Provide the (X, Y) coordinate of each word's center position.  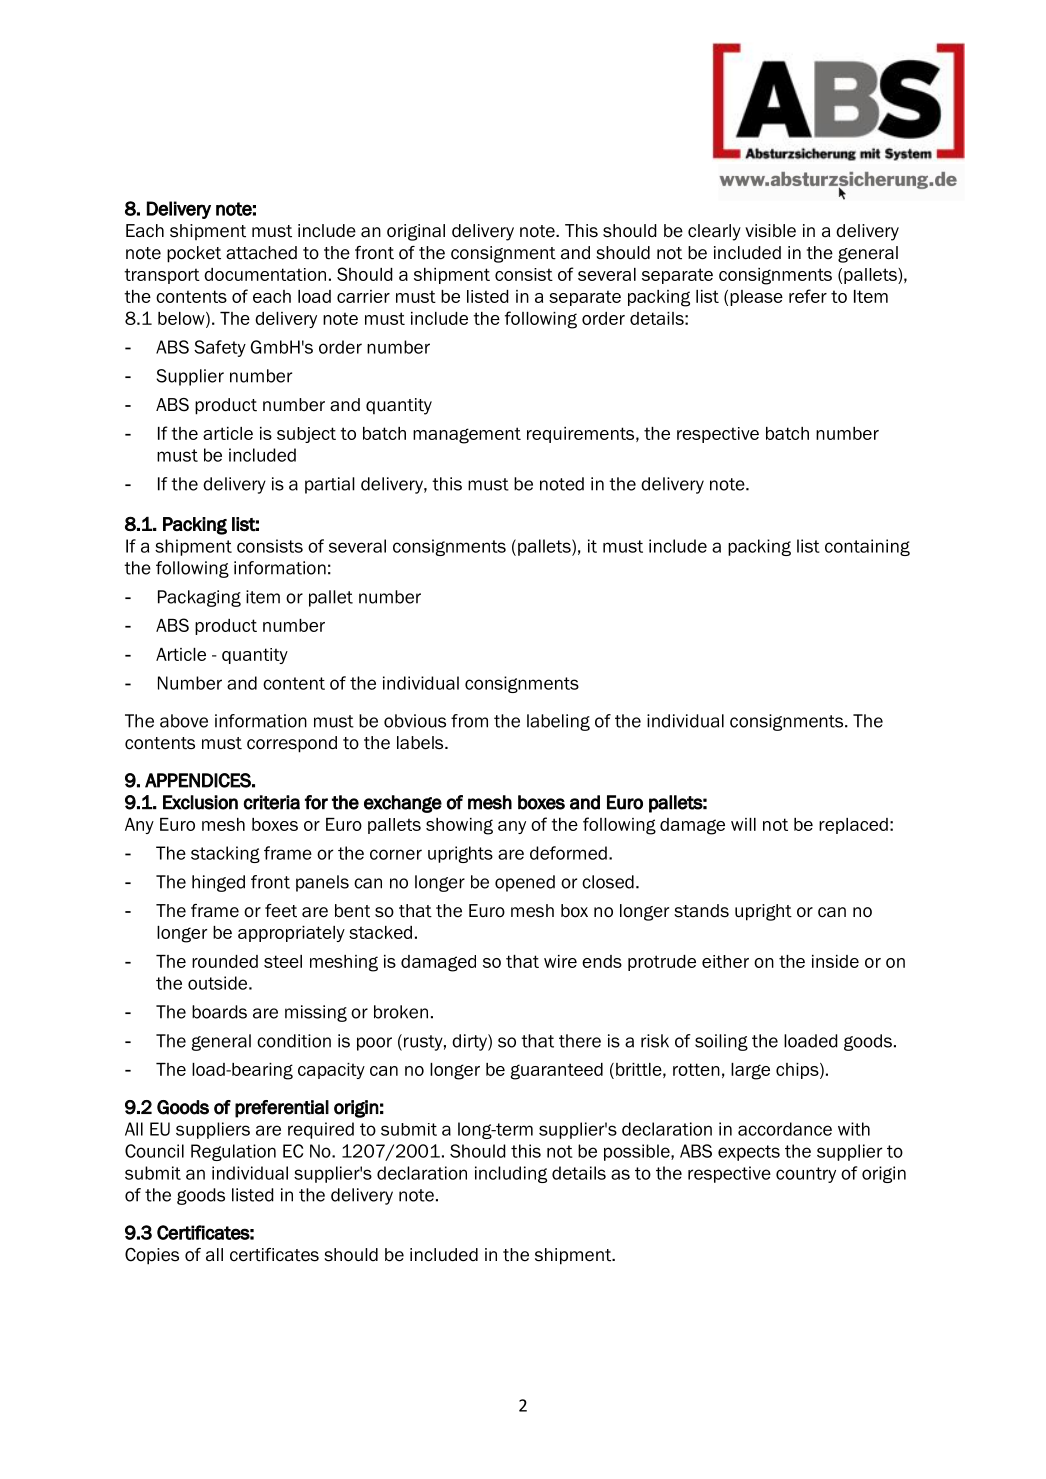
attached (261, 253)
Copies (152, 1256)
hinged (218, 883)
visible (770, 231)
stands (701, 911)
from (469, 721)
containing (867, 547)
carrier (363, 296)
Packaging (199, 598)
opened (525, 883)
